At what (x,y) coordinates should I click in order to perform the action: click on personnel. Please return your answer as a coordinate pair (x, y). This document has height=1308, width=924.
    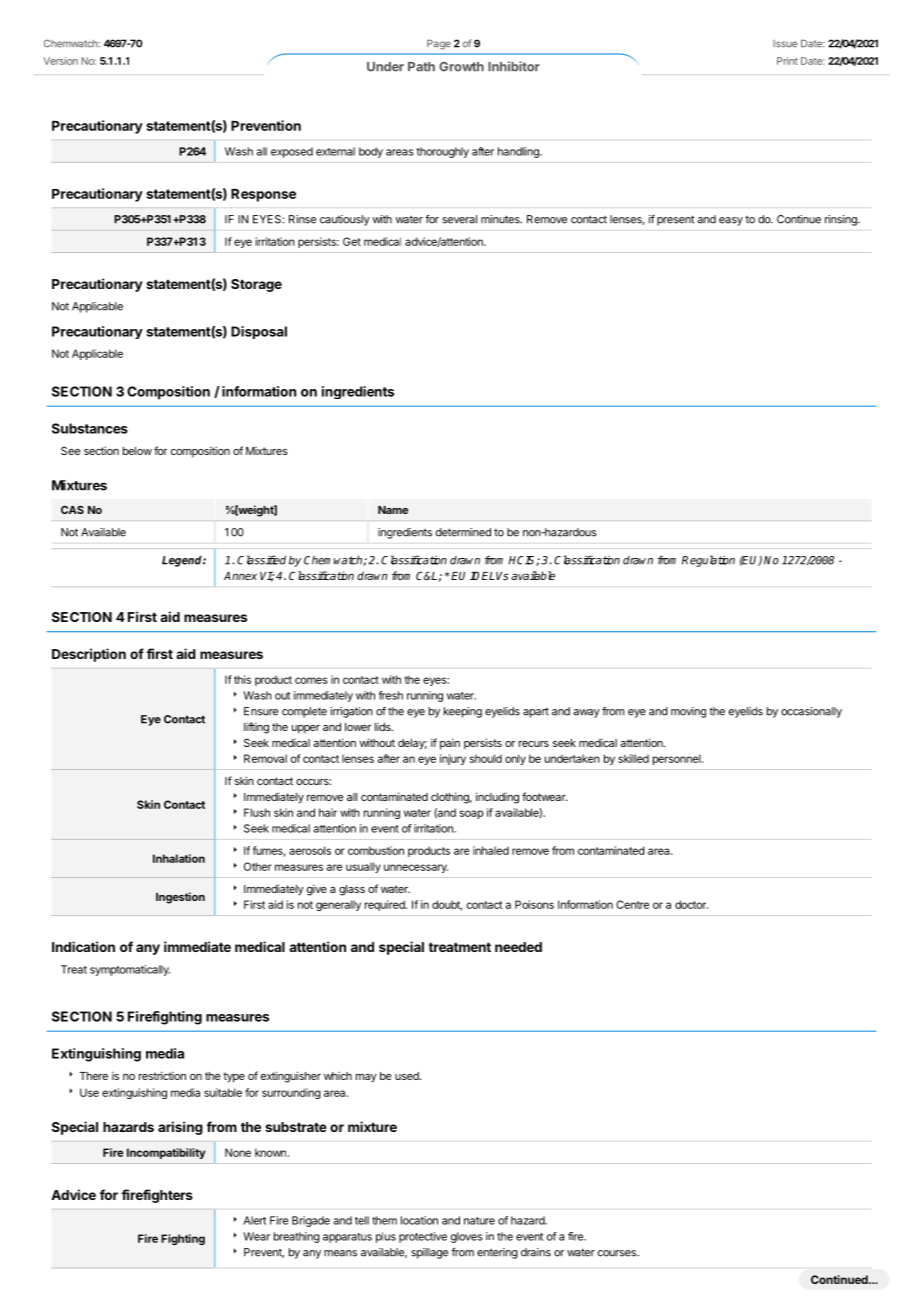
    Looking at the image, I should click on (678, 759).
